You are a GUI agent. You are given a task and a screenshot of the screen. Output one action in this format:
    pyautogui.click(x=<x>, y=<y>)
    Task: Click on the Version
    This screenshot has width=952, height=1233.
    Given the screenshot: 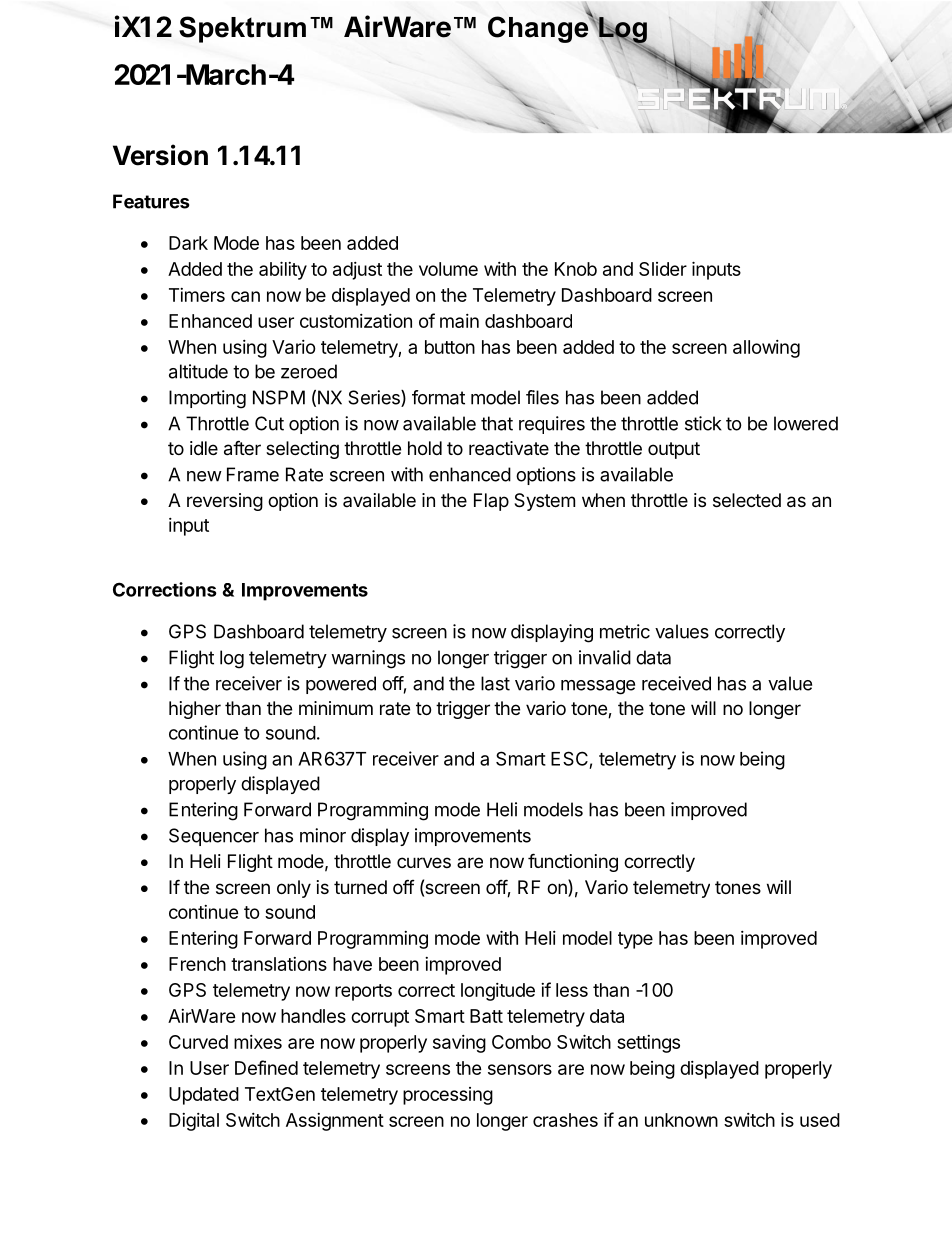 What is the action you would take?
    pyautogui.click(x=160, y=155)
